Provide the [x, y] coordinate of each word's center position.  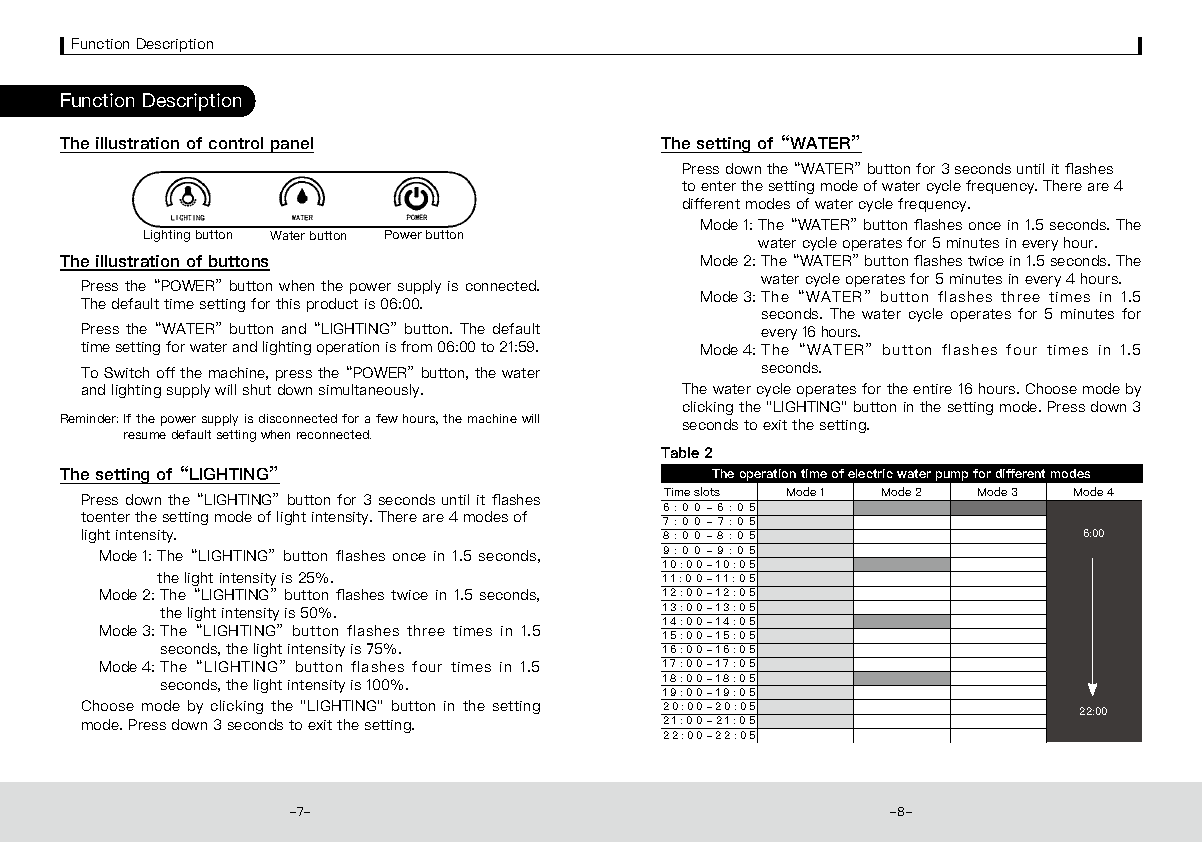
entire [932, 389]
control [236, 145]
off [166, 372]
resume [145, 435]
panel [291, 145]
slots [707, 491]
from [416, 346]
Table [680, 452]
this [288, 303]
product [332, 305]
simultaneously [371, 391]
